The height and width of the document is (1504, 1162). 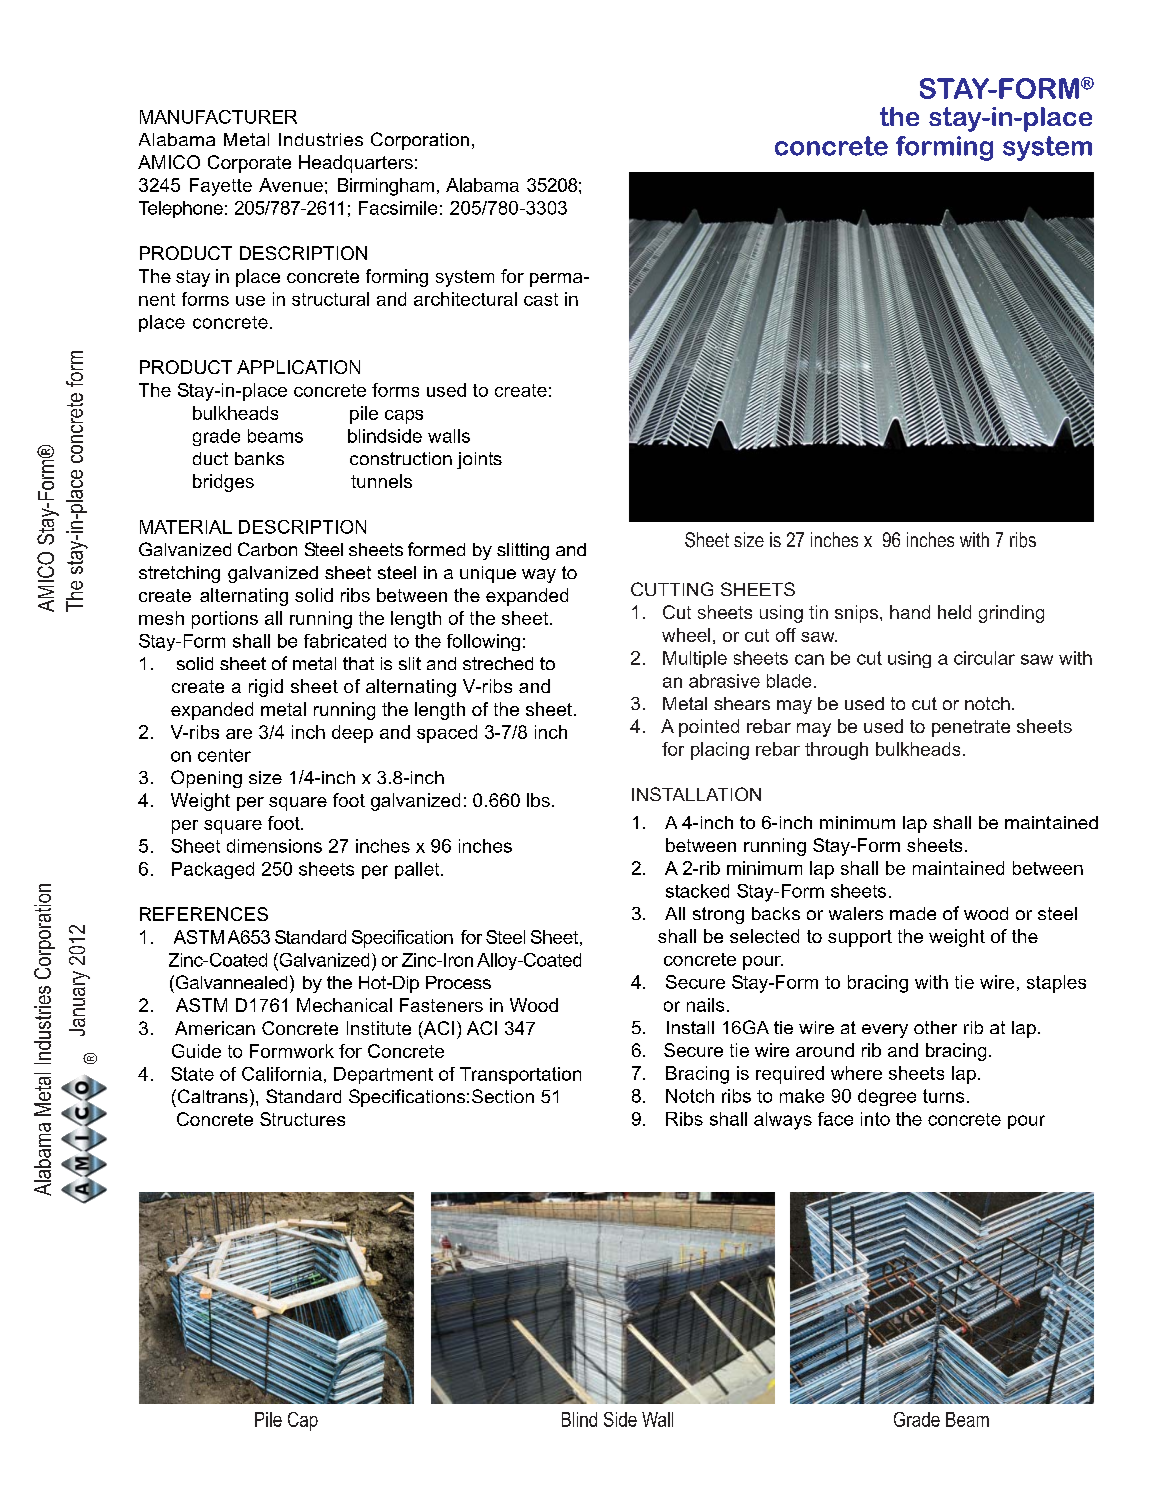 I want to click on penetrate, so click(x=971, y=728).
